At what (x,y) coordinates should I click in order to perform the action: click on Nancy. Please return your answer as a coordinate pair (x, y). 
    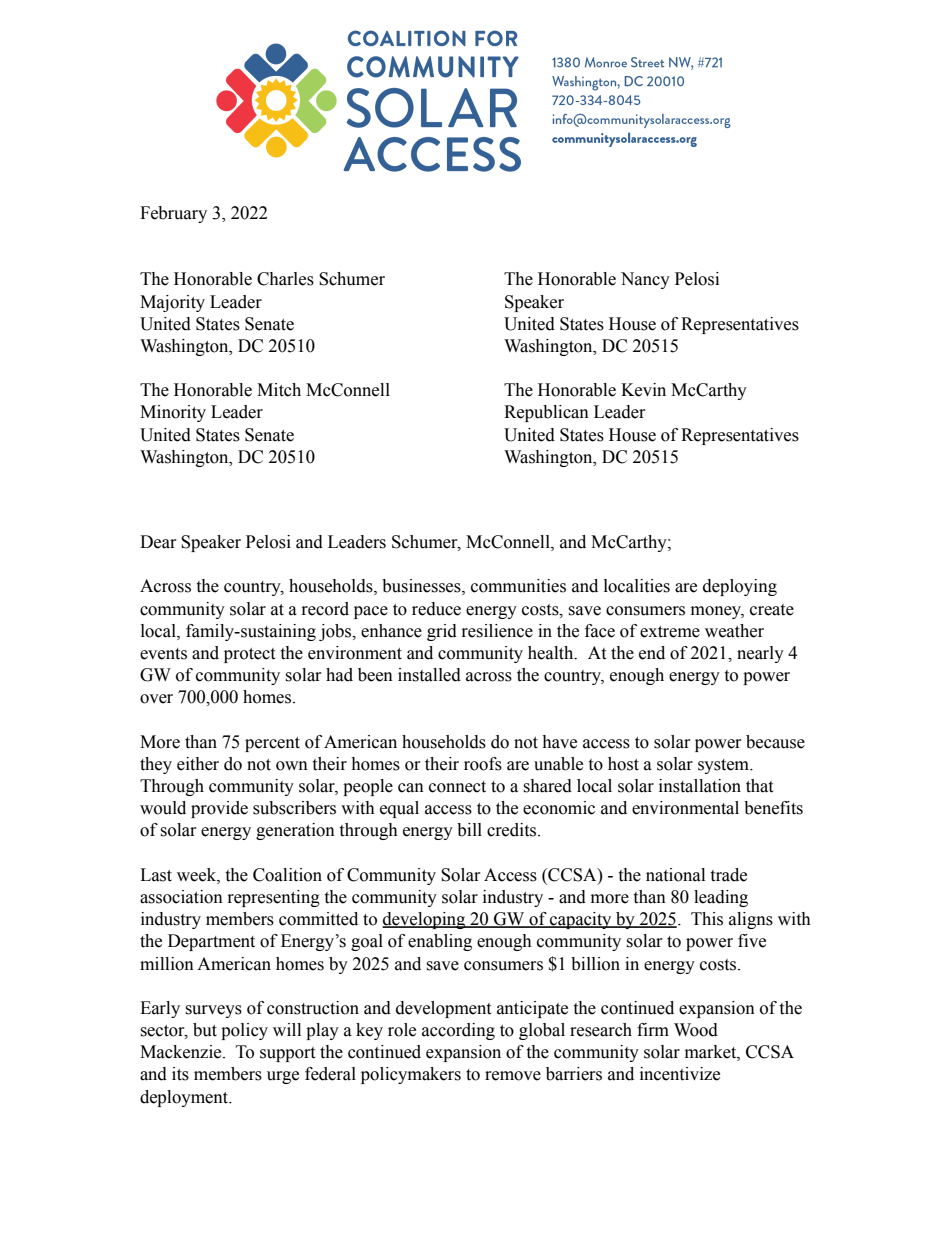
    Looking at the image, I should click on (645, 280).
